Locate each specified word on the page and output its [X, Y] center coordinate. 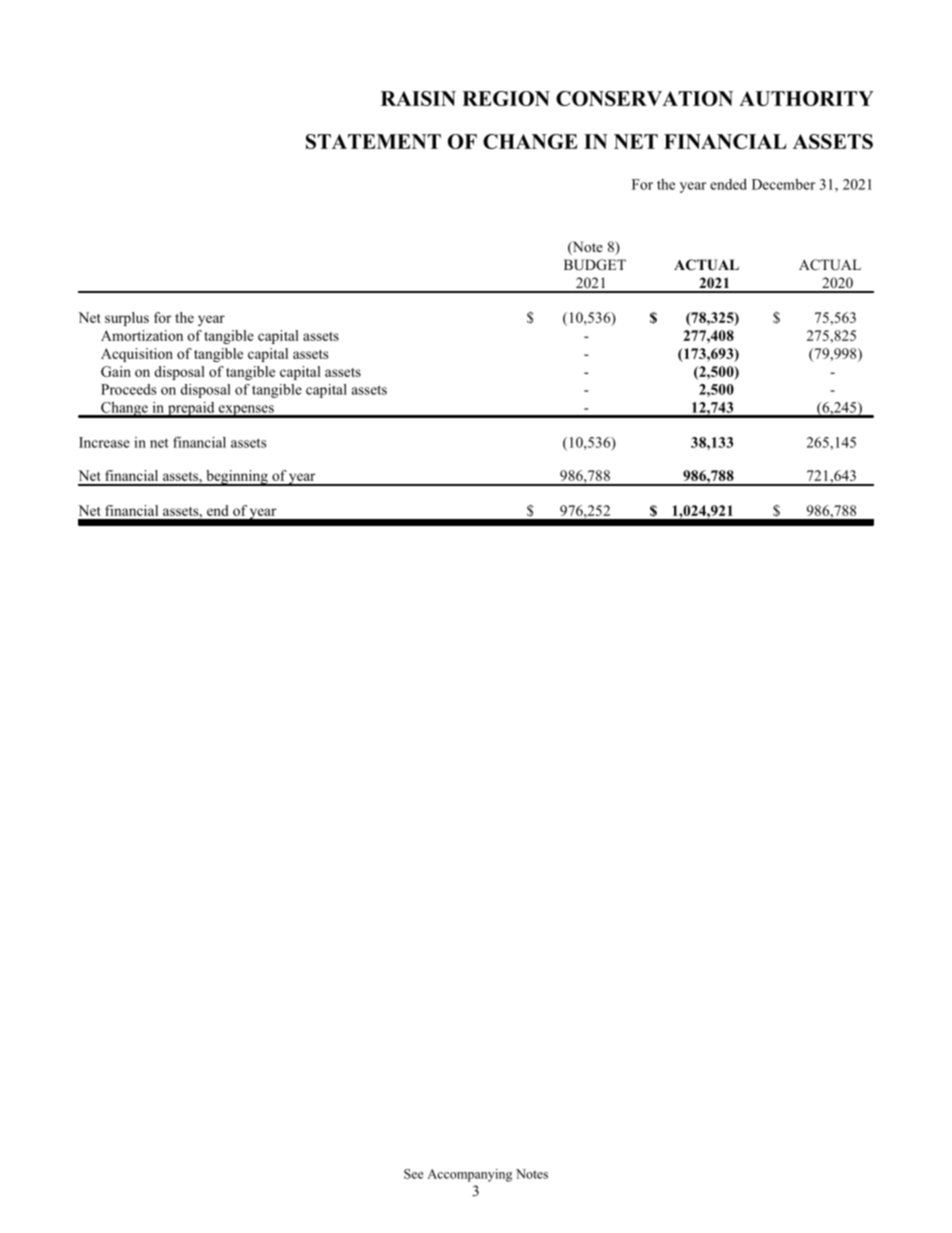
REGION [506, 98]
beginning [237, 478]
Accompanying [469, 1175]
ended [728, 184]
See [413, 1174]
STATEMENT [373, 141]
